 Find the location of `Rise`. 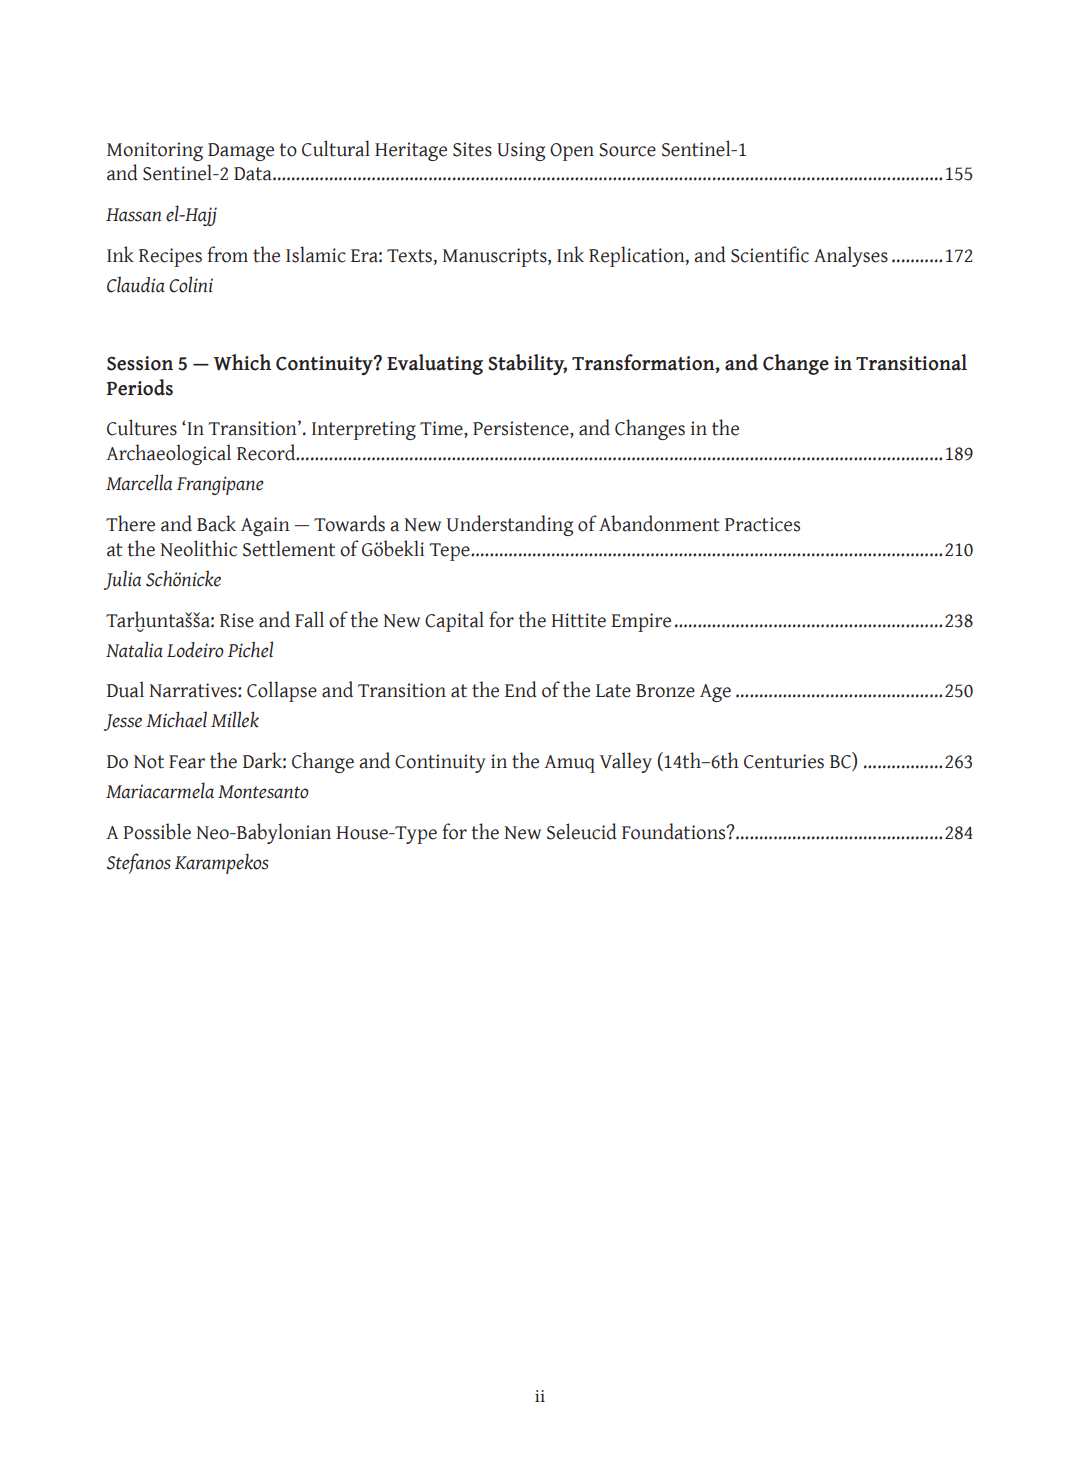

Rise is located at coordinates (237, 620).
